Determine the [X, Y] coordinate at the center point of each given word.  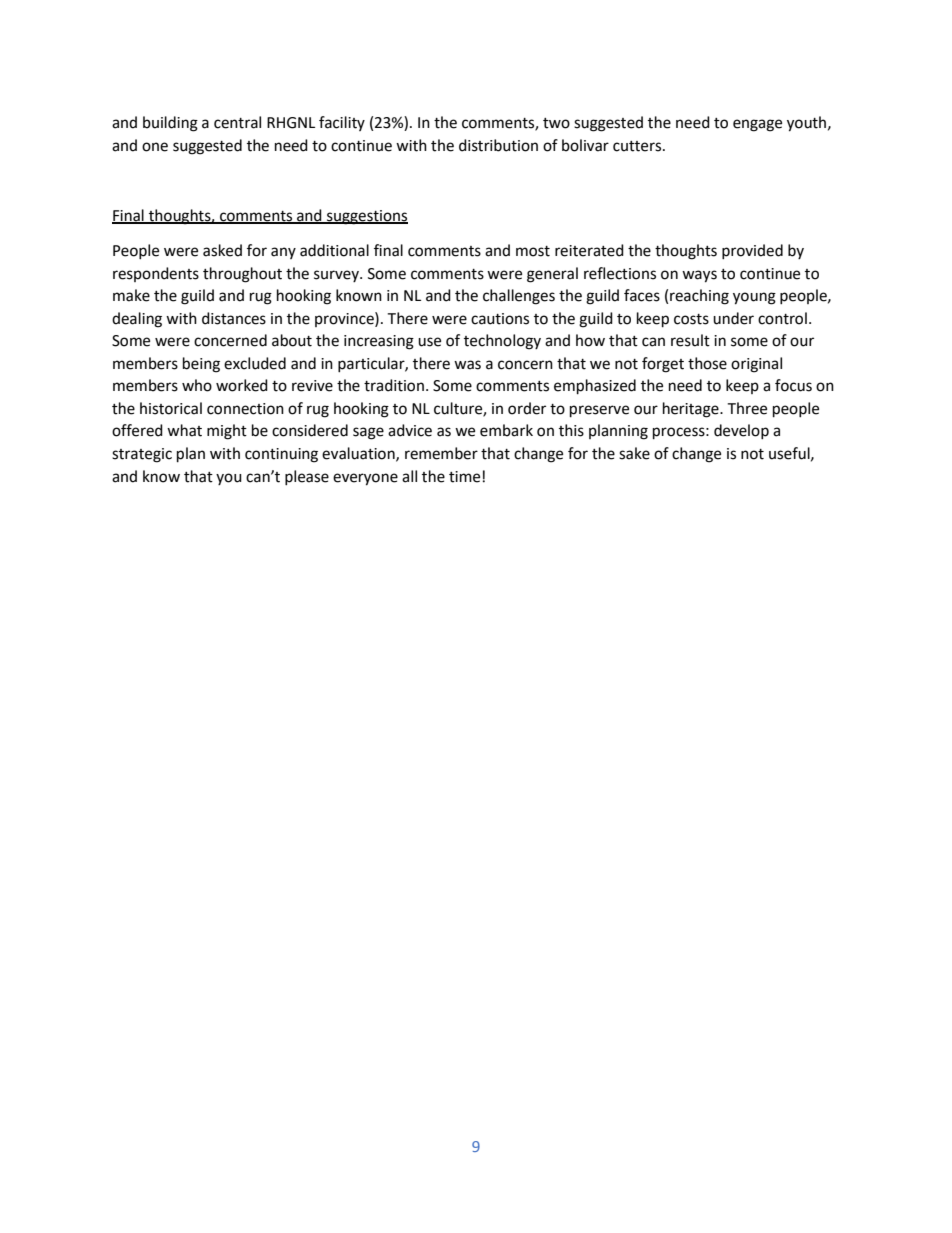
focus [793, 385]
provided [752, 251]
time [464, 477]
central [237, 122]
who [197, 385]
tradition [394, 385]
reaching [699, 297]
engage [757, 125]
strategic [142, 455]
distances [234, 318]
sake [634, 453]
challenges [519, 297]
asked [222, 250]
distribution [498, 145]
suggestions [366, 217]
